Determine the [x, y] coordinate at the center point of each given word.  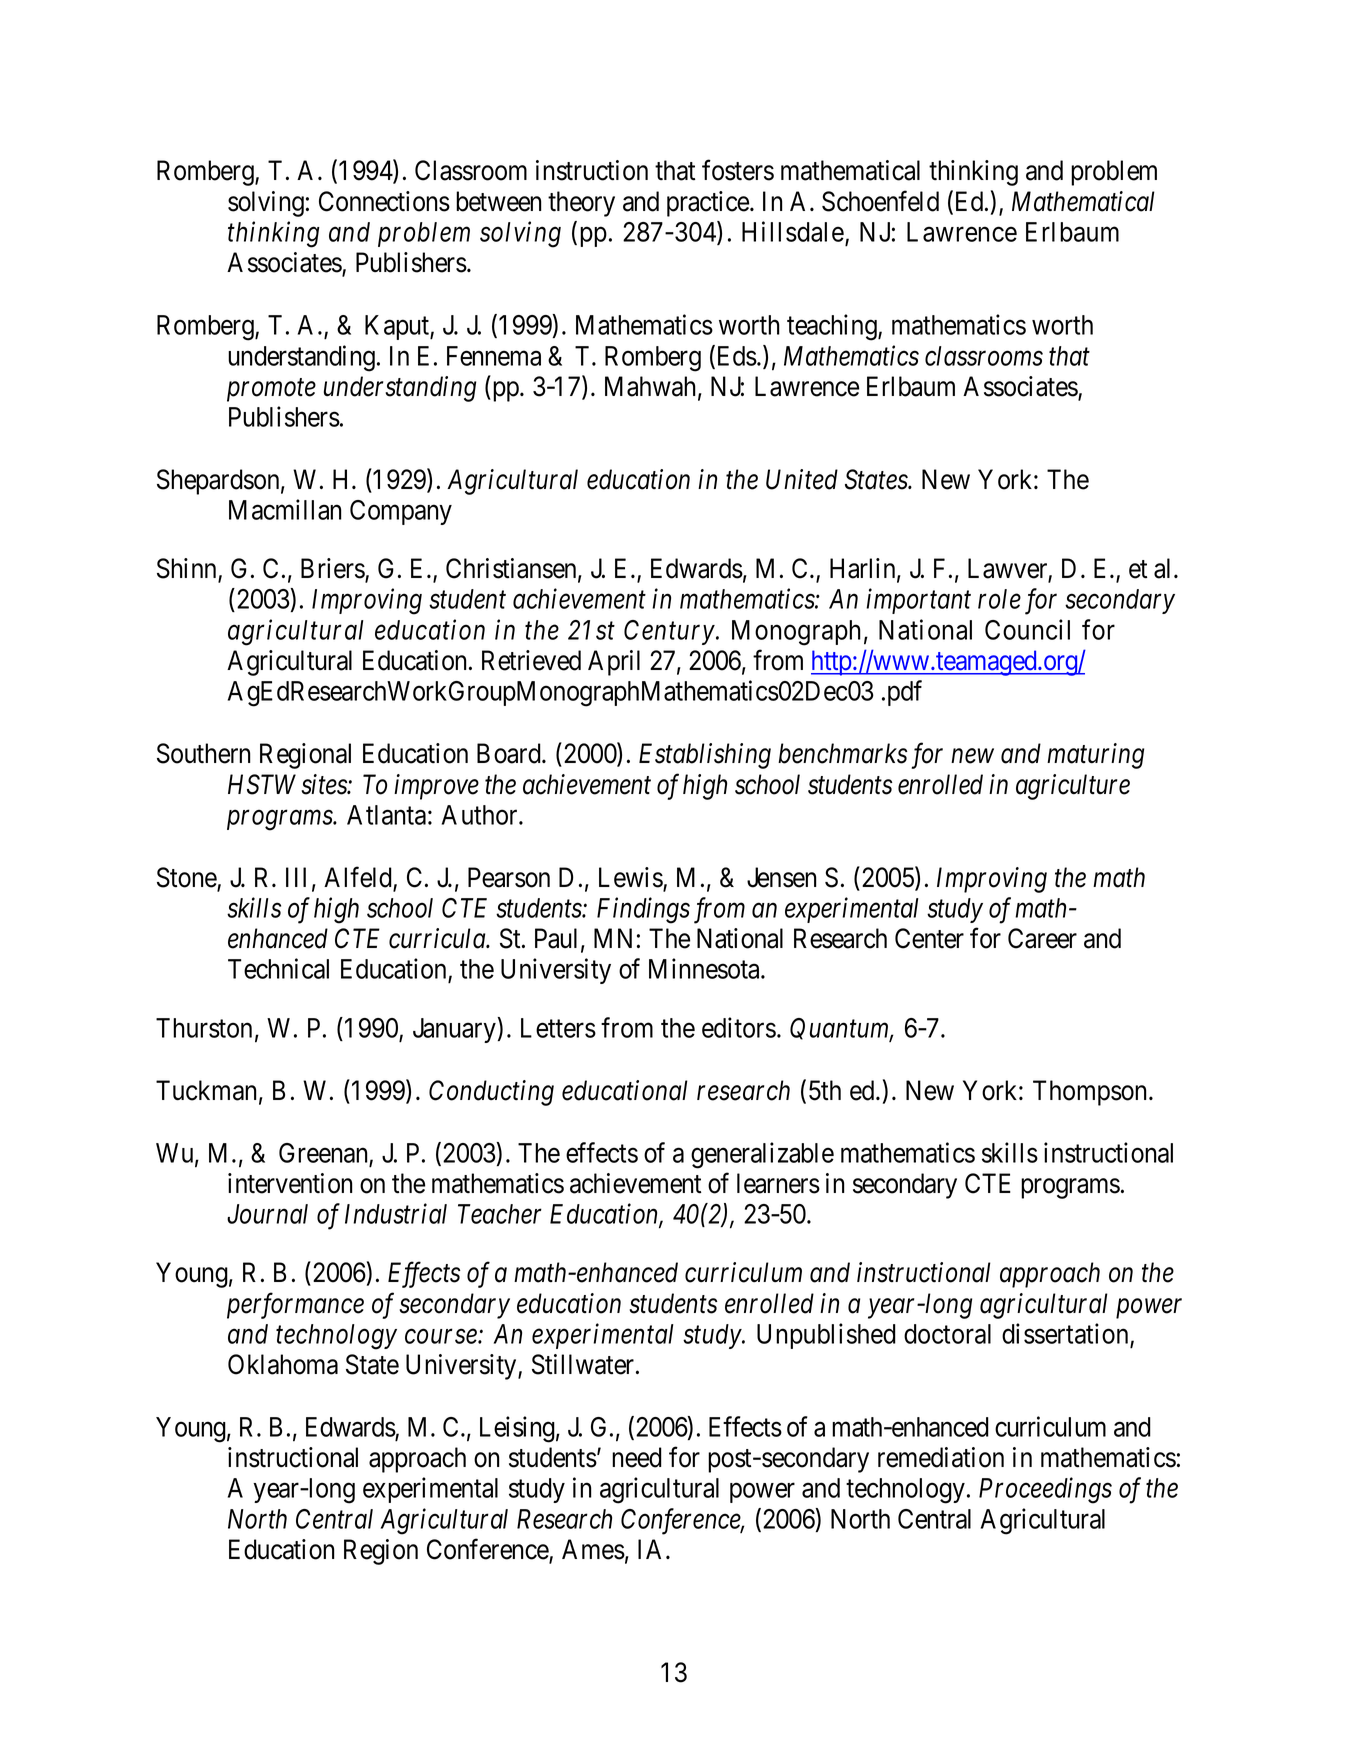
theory [581, 204]
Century [669, 632]
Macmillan [285, 509]
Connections [384, 201]
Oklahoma [283, 1364]
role [999, 599]
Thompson [1091, 1093]
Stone [187, 878]
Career [1042, 938]
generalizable [762, 1155]
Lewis [631, 878]
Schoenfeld [880, 201]
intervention [290, 1183]
